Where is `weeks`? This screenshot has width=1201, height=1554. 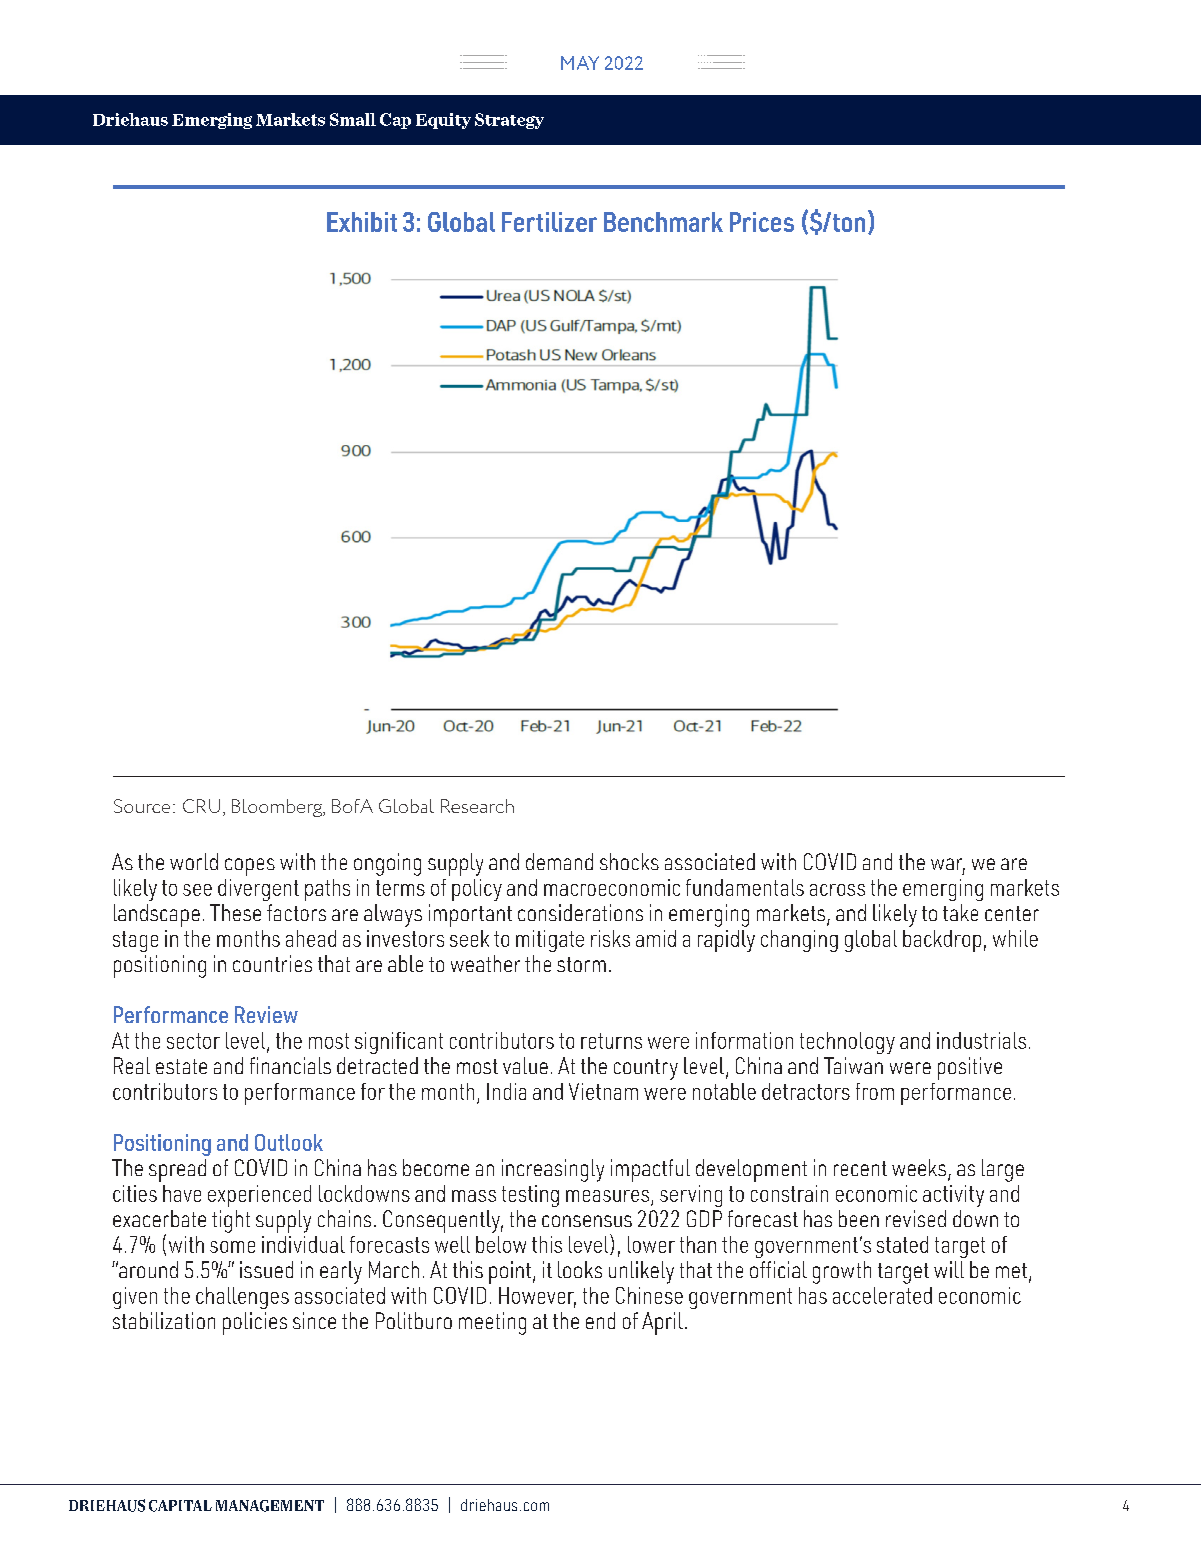 weeks is located at coordinates (920, 1169).
